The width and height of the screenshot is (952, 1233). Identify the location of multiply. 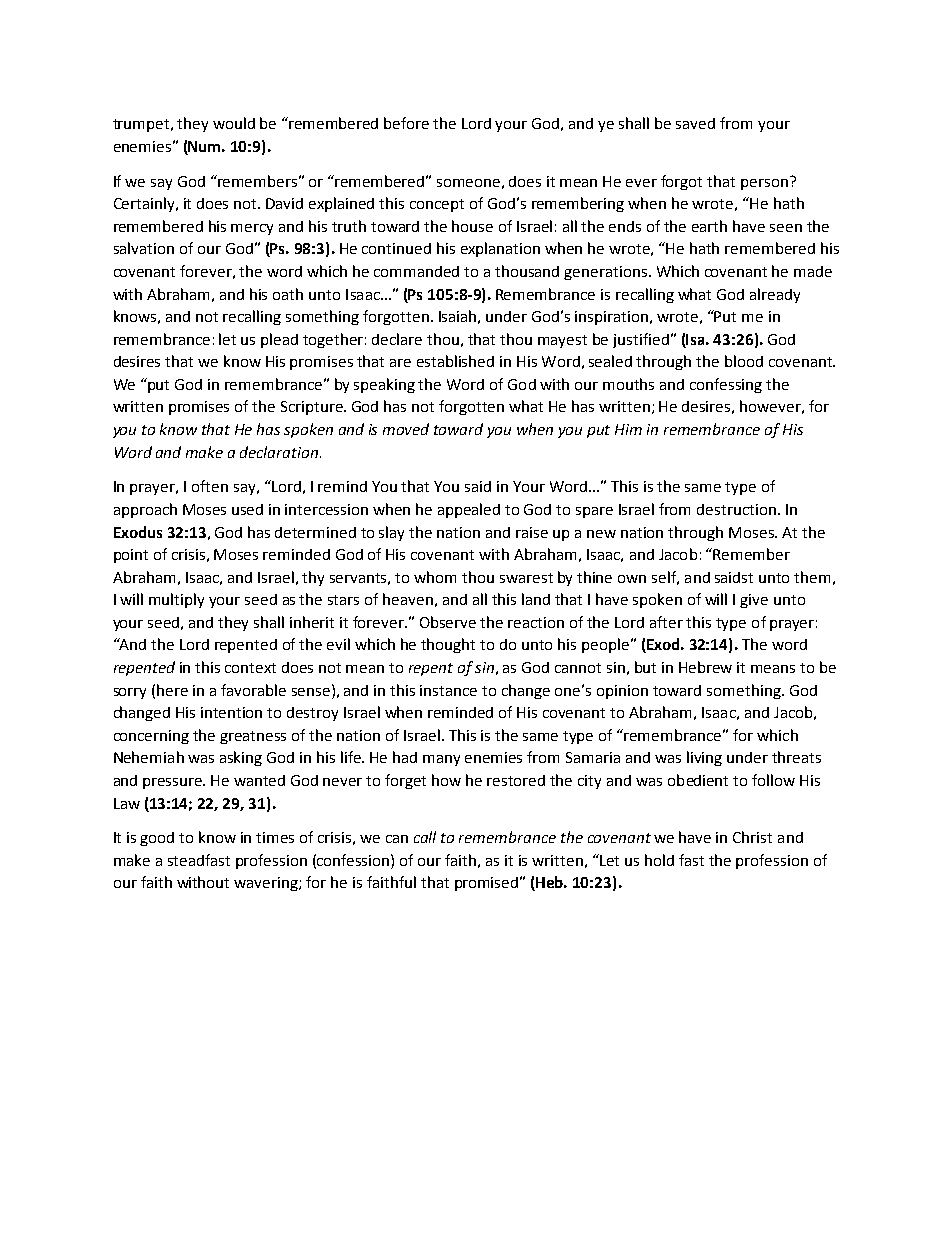
(176, 600).
